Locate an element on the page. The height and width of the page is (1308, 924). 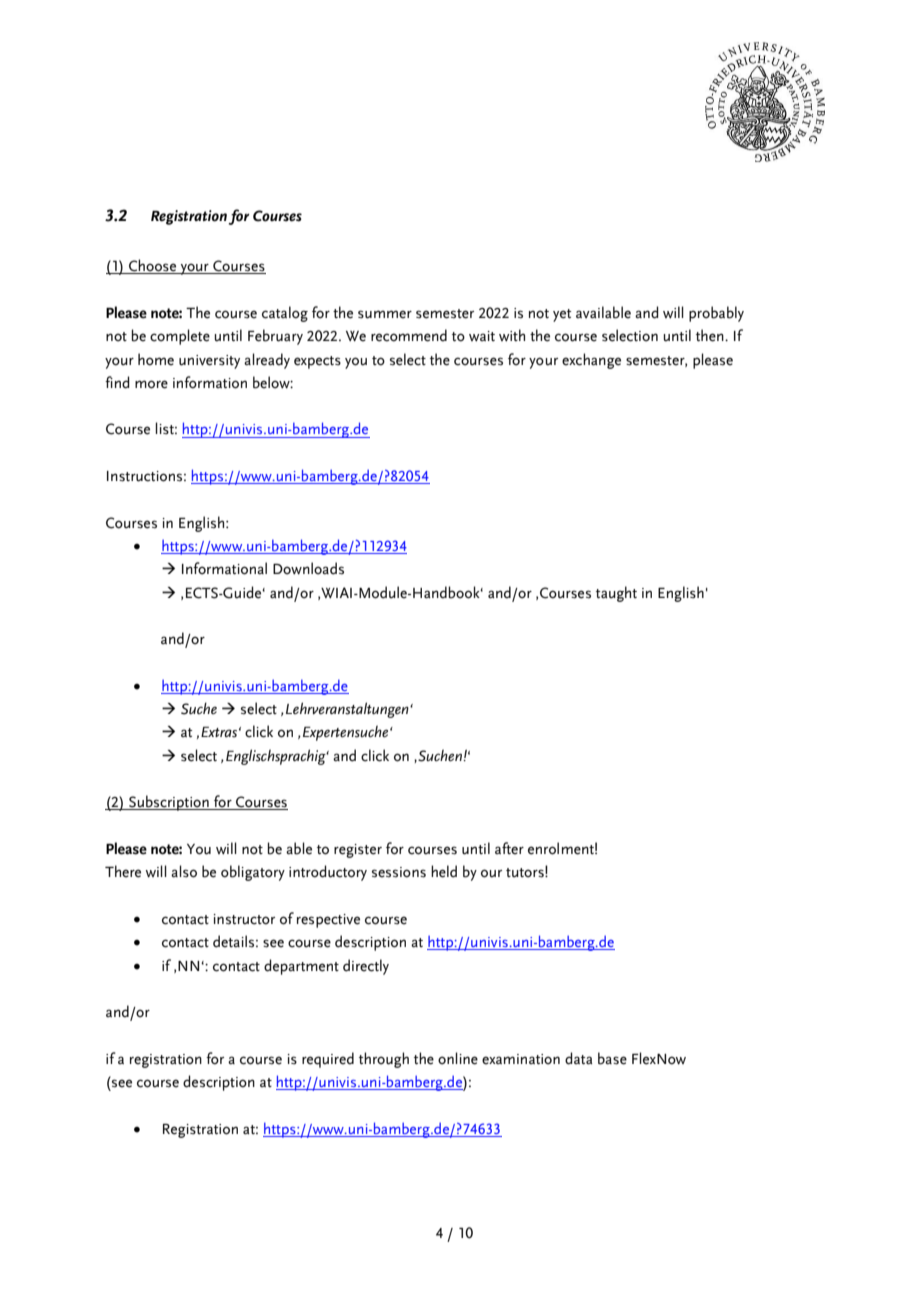
Subscription is located at coordinates (169, 803).
